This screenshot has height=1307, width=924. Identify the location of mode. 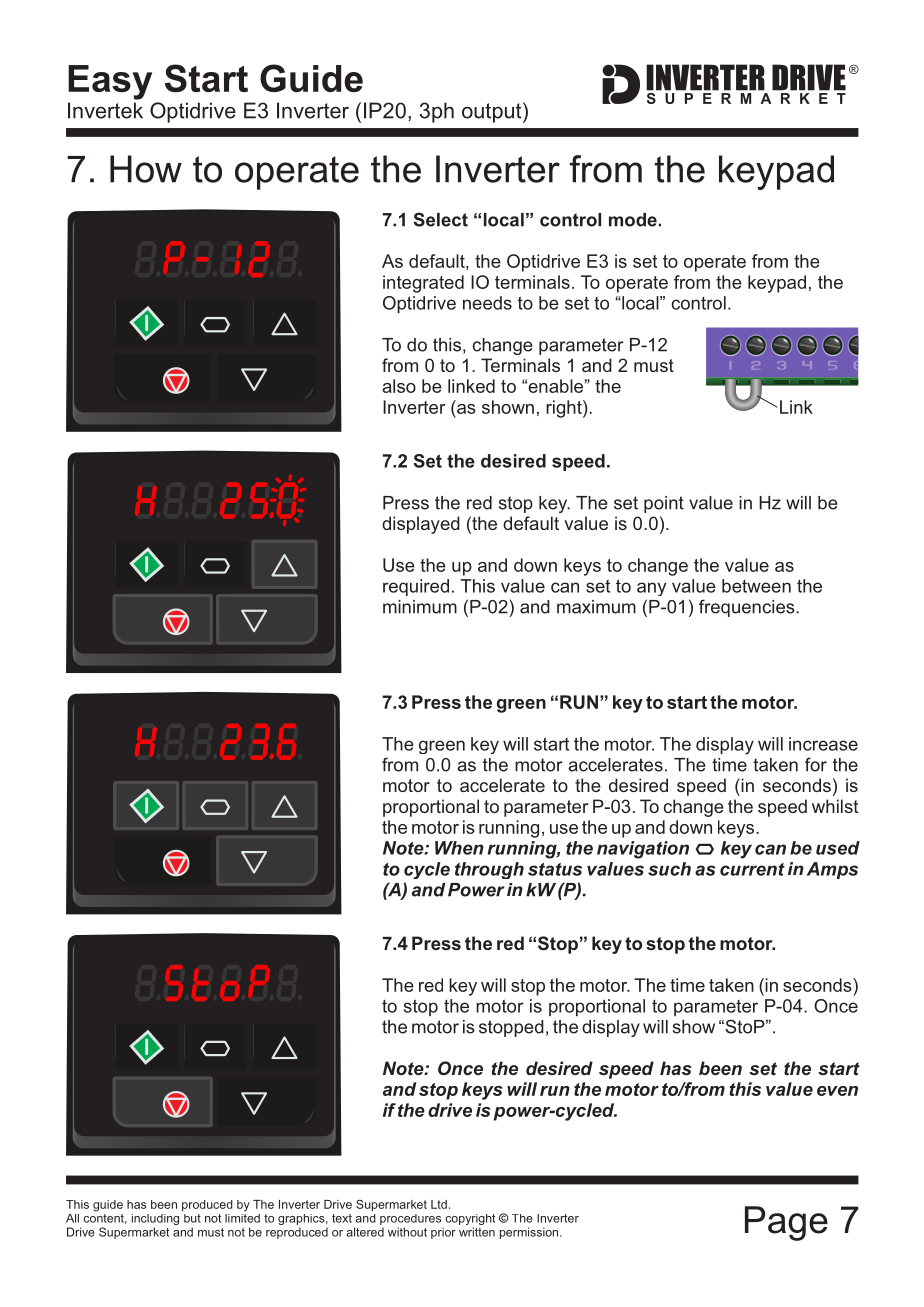
(633, 220).
